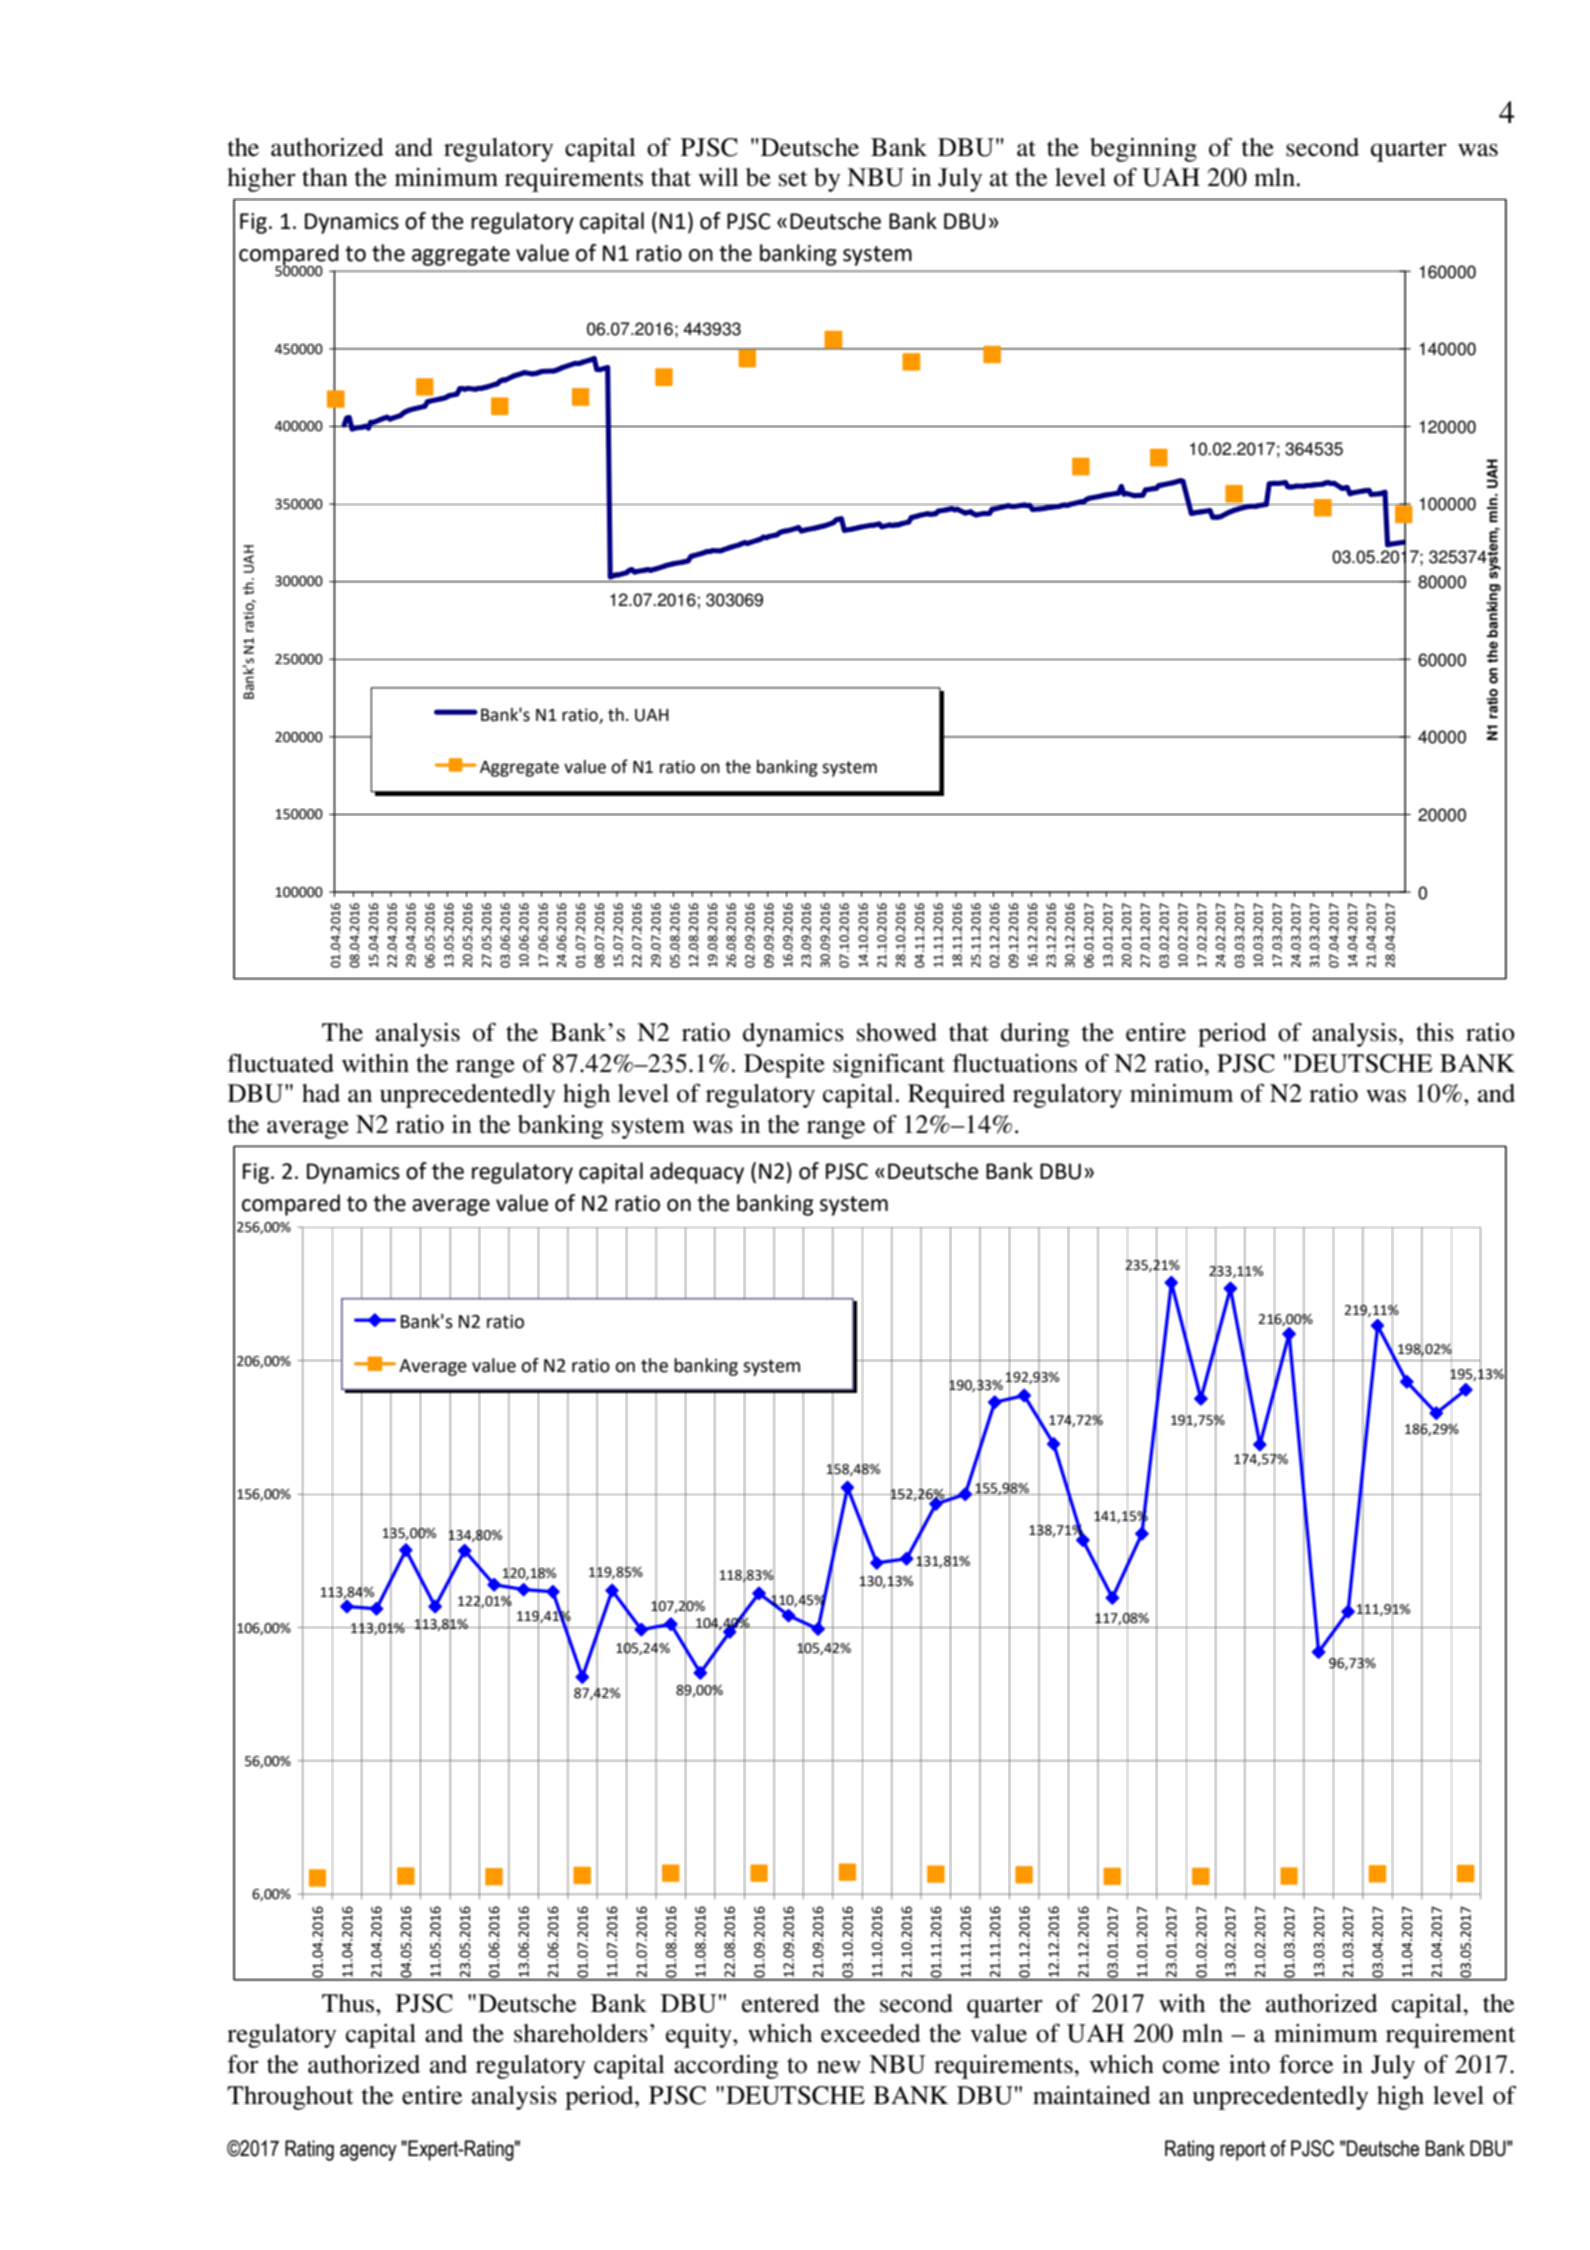 The height and width of the page is (2250, 1590). What do you see at coordinates (1015, 1063) in the page?
I see `fluctuations` at bounding box center [1015, 1063].
